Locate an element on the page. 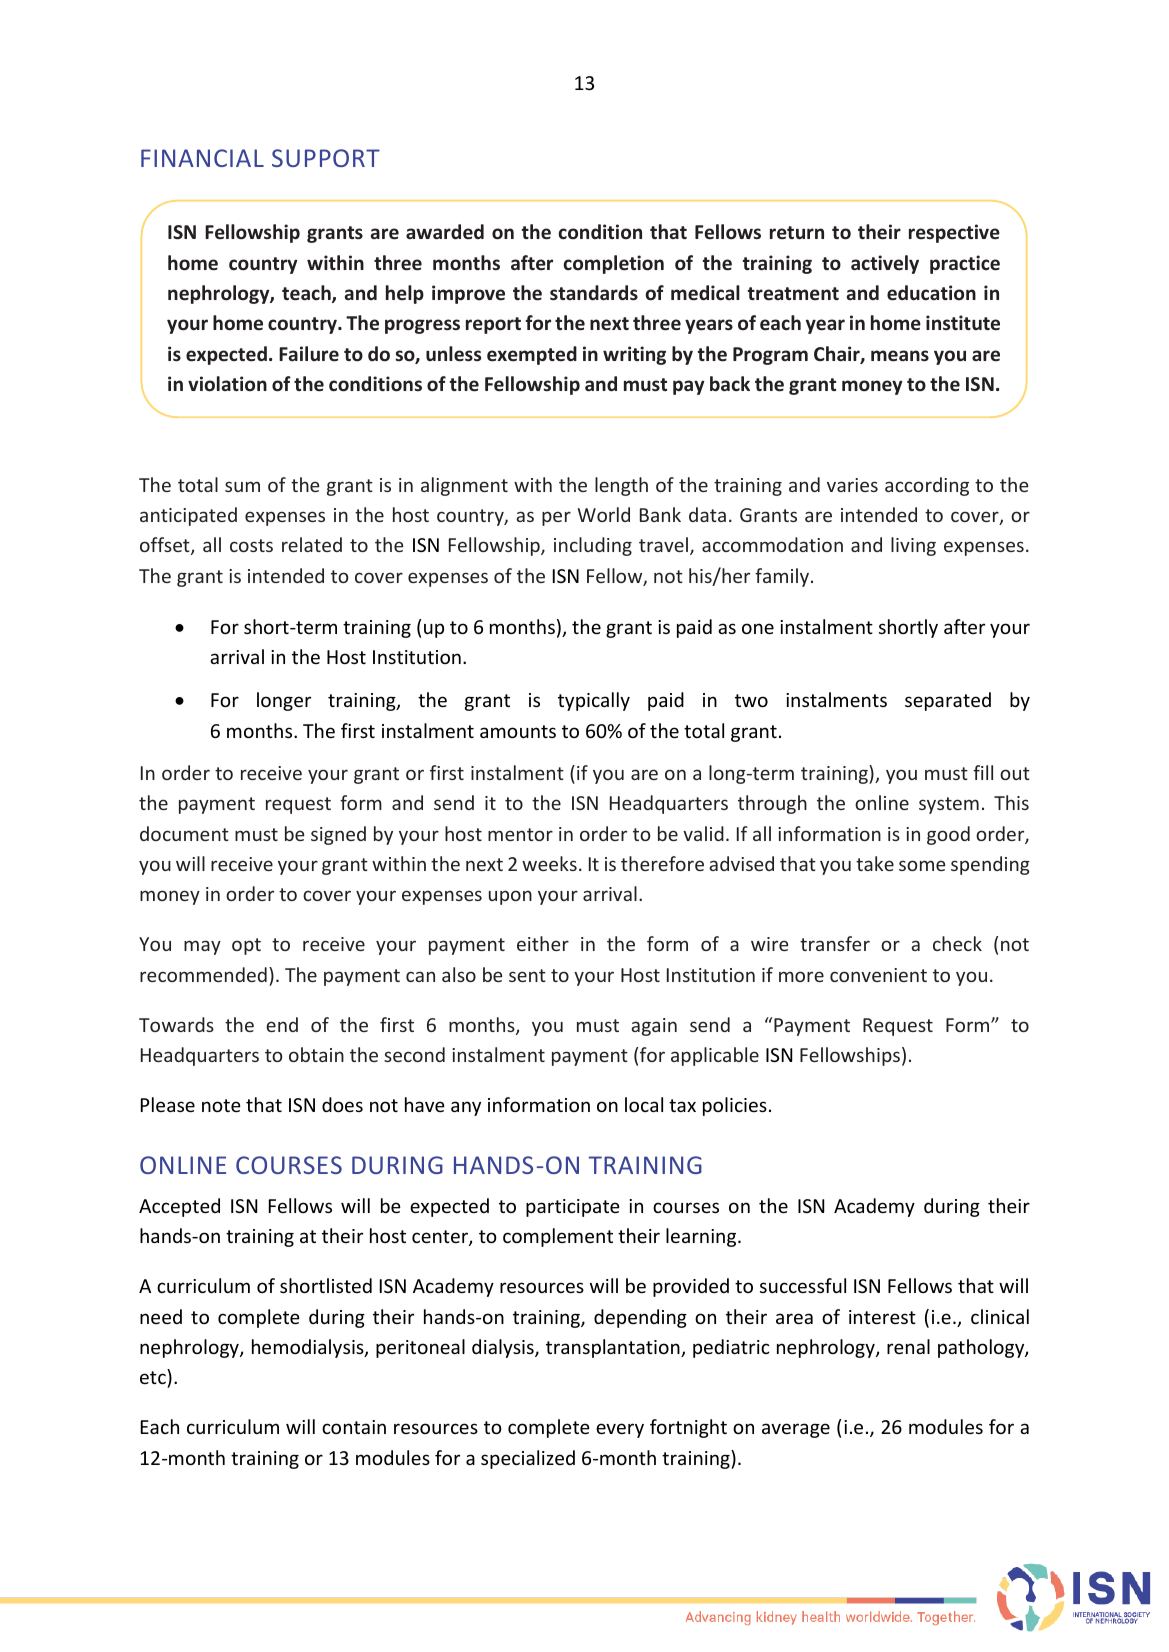 Image resolution: width=1169 pixels, height=1652 pixels. every is located at coordinates (620, 1430).
